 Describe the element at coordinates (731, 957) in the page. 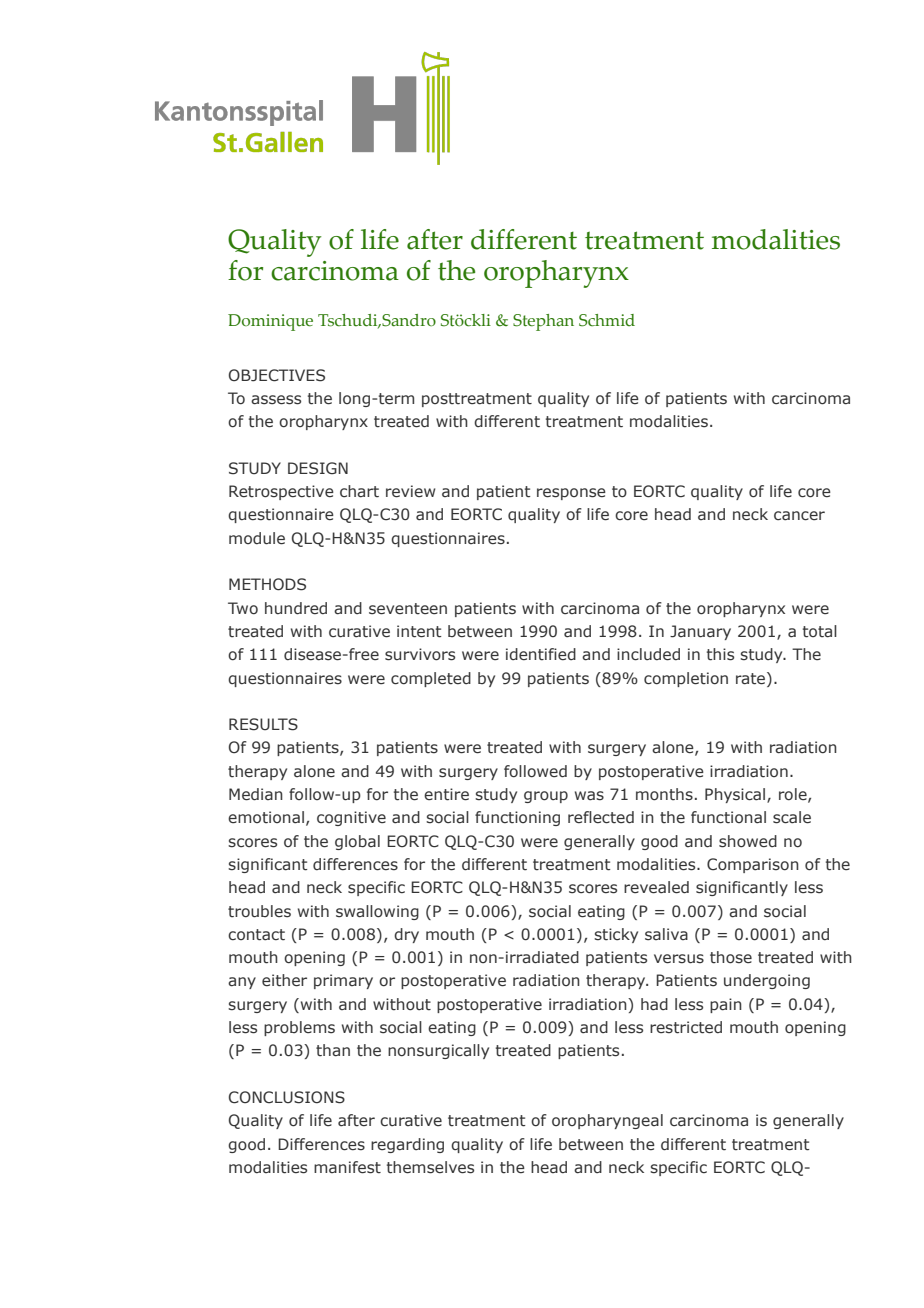

I see `those` at that location.
